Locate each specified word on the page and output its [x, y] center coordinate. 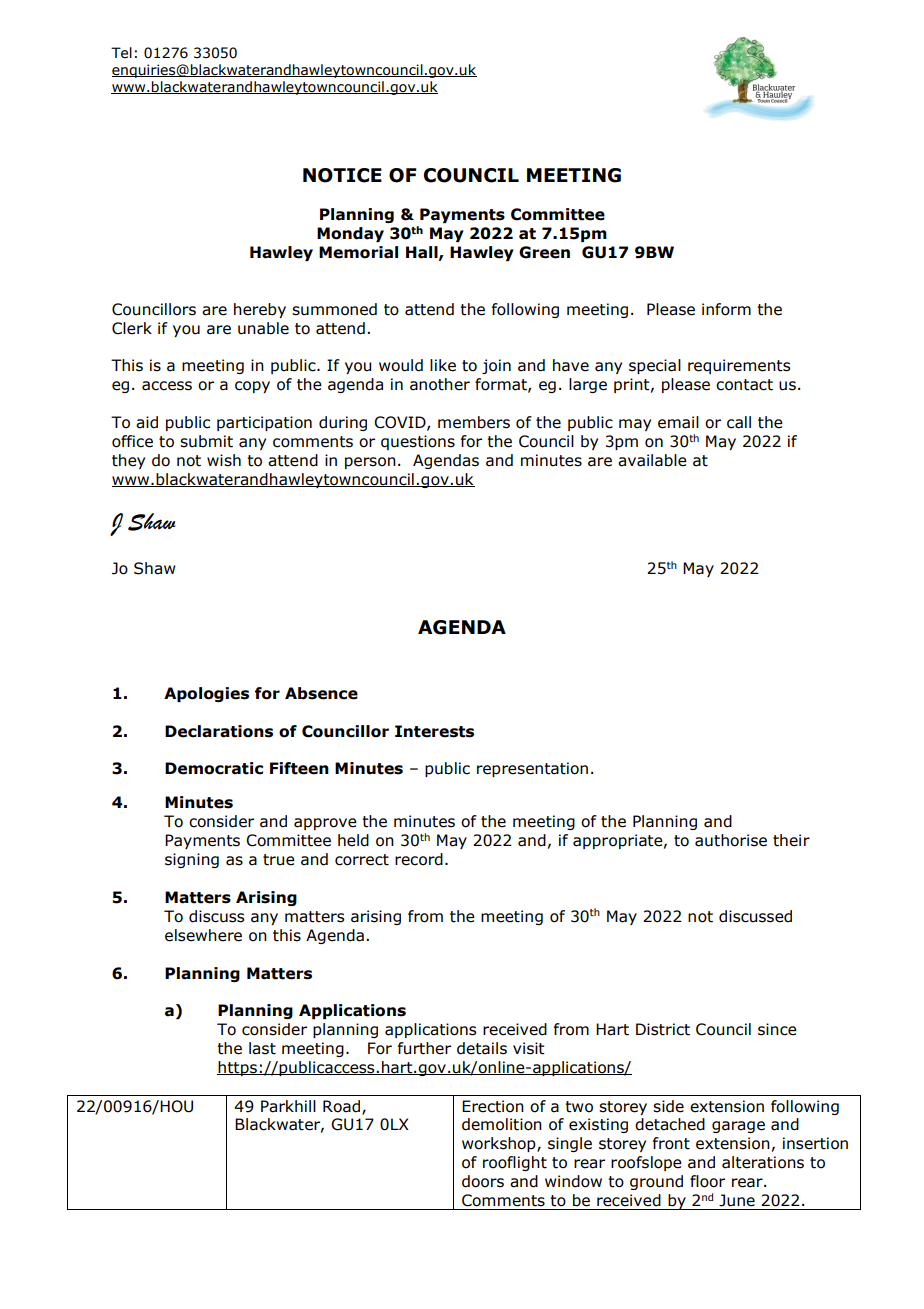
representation [532, 769]
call [739, 422]
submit [206, 441]
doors [483, 1181]
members [474, 422]
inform [726, 309]
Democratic [214, 768]
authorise [731, 840]
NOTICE [342, 175]
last [262, 1048]
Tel [121, 53]
